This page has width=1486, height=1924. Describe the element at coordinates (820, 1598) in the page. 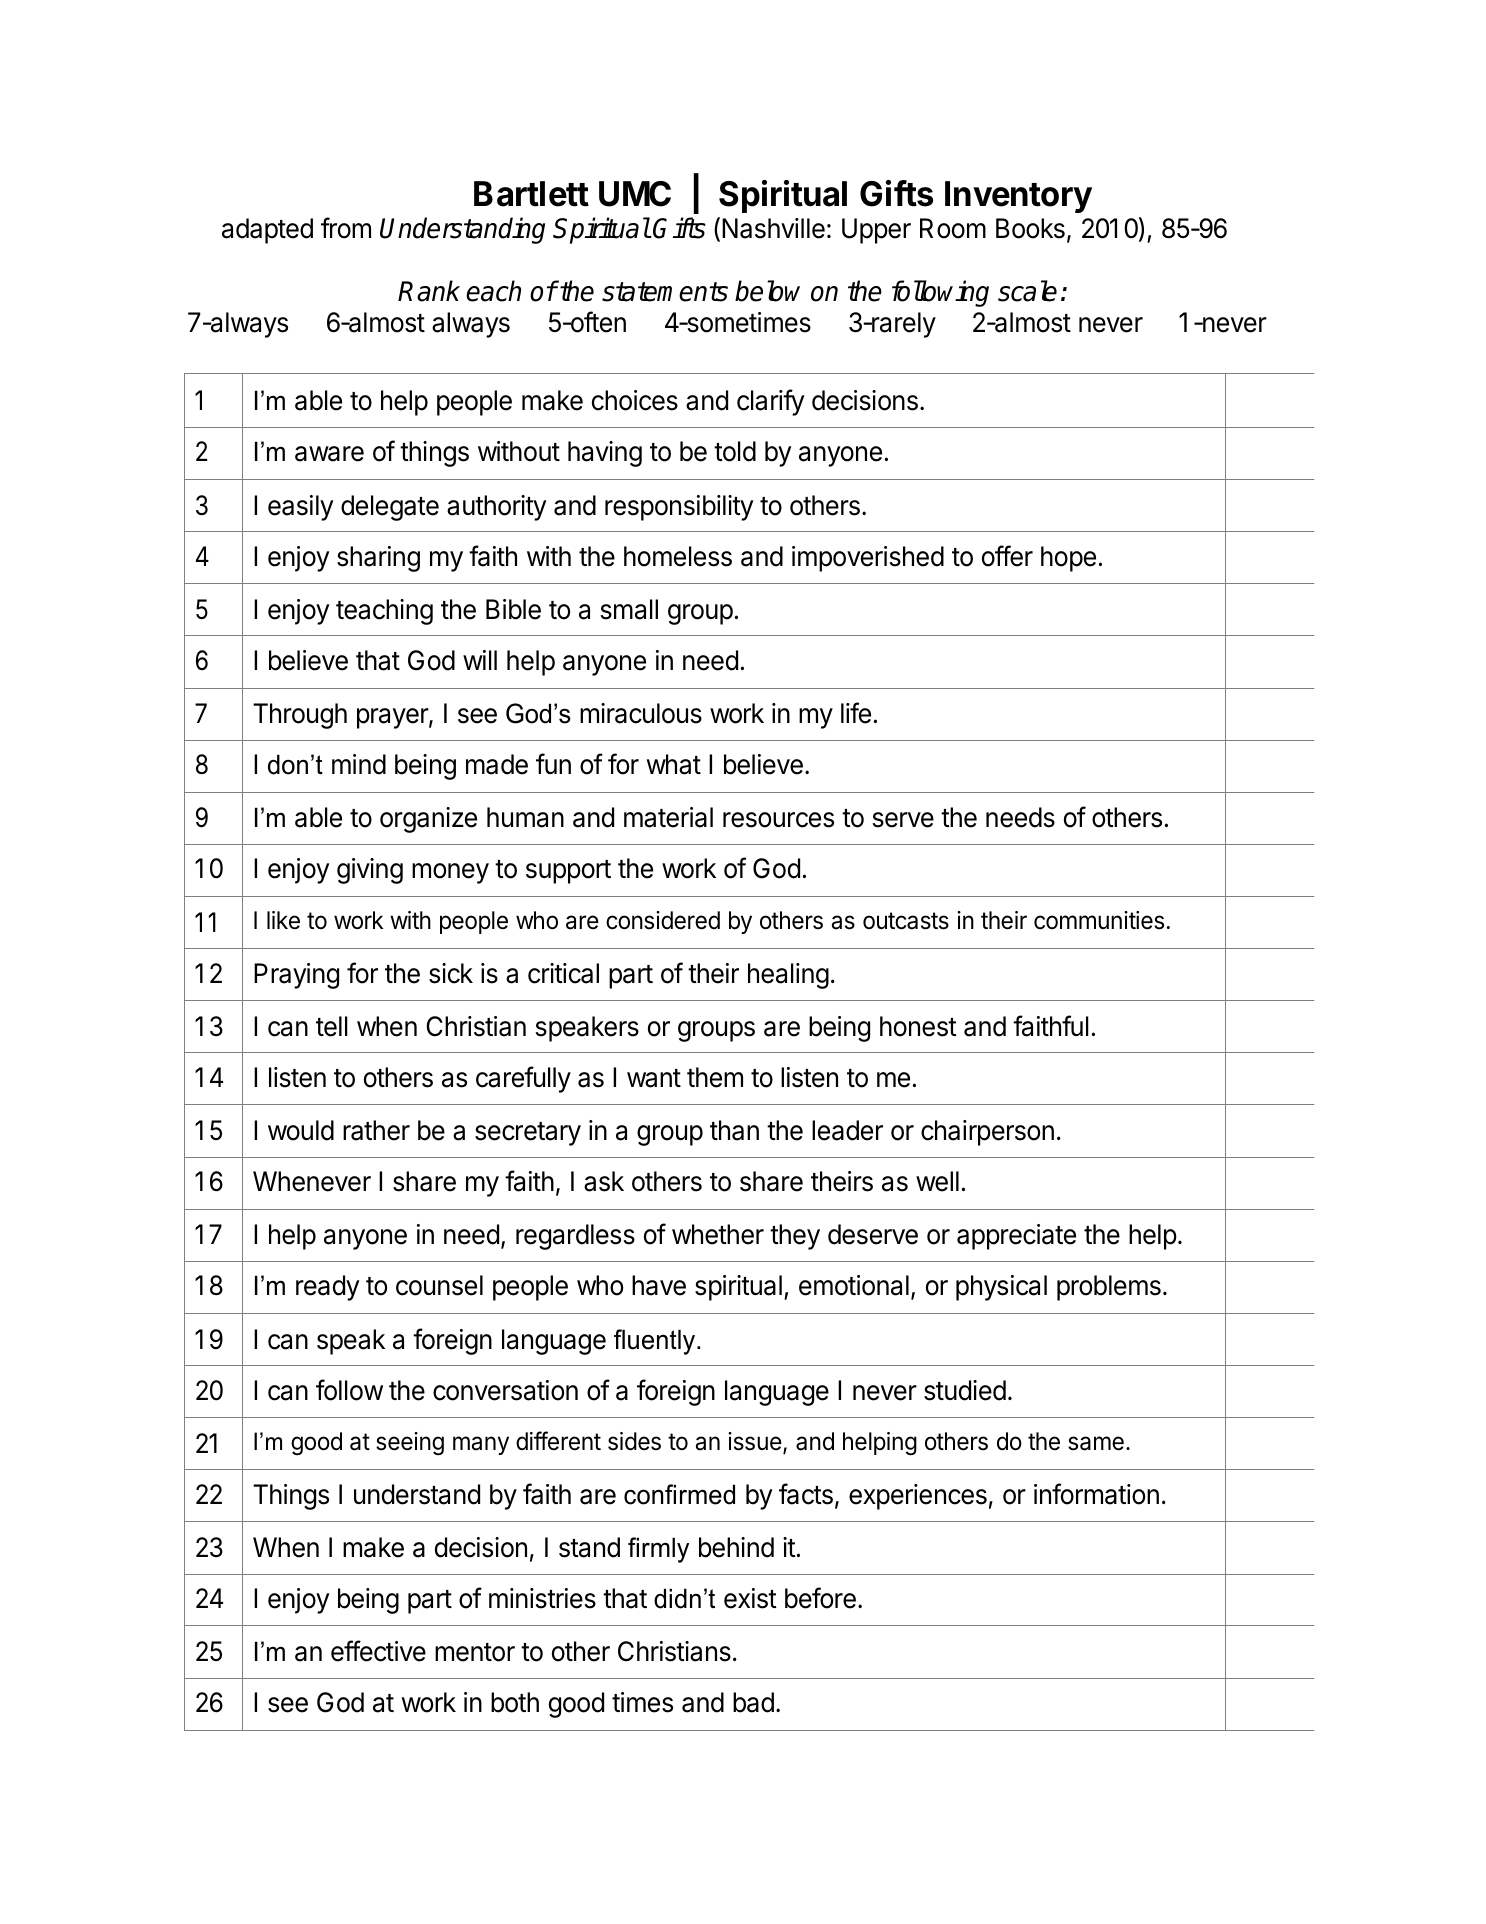

I see `before` at that location.
